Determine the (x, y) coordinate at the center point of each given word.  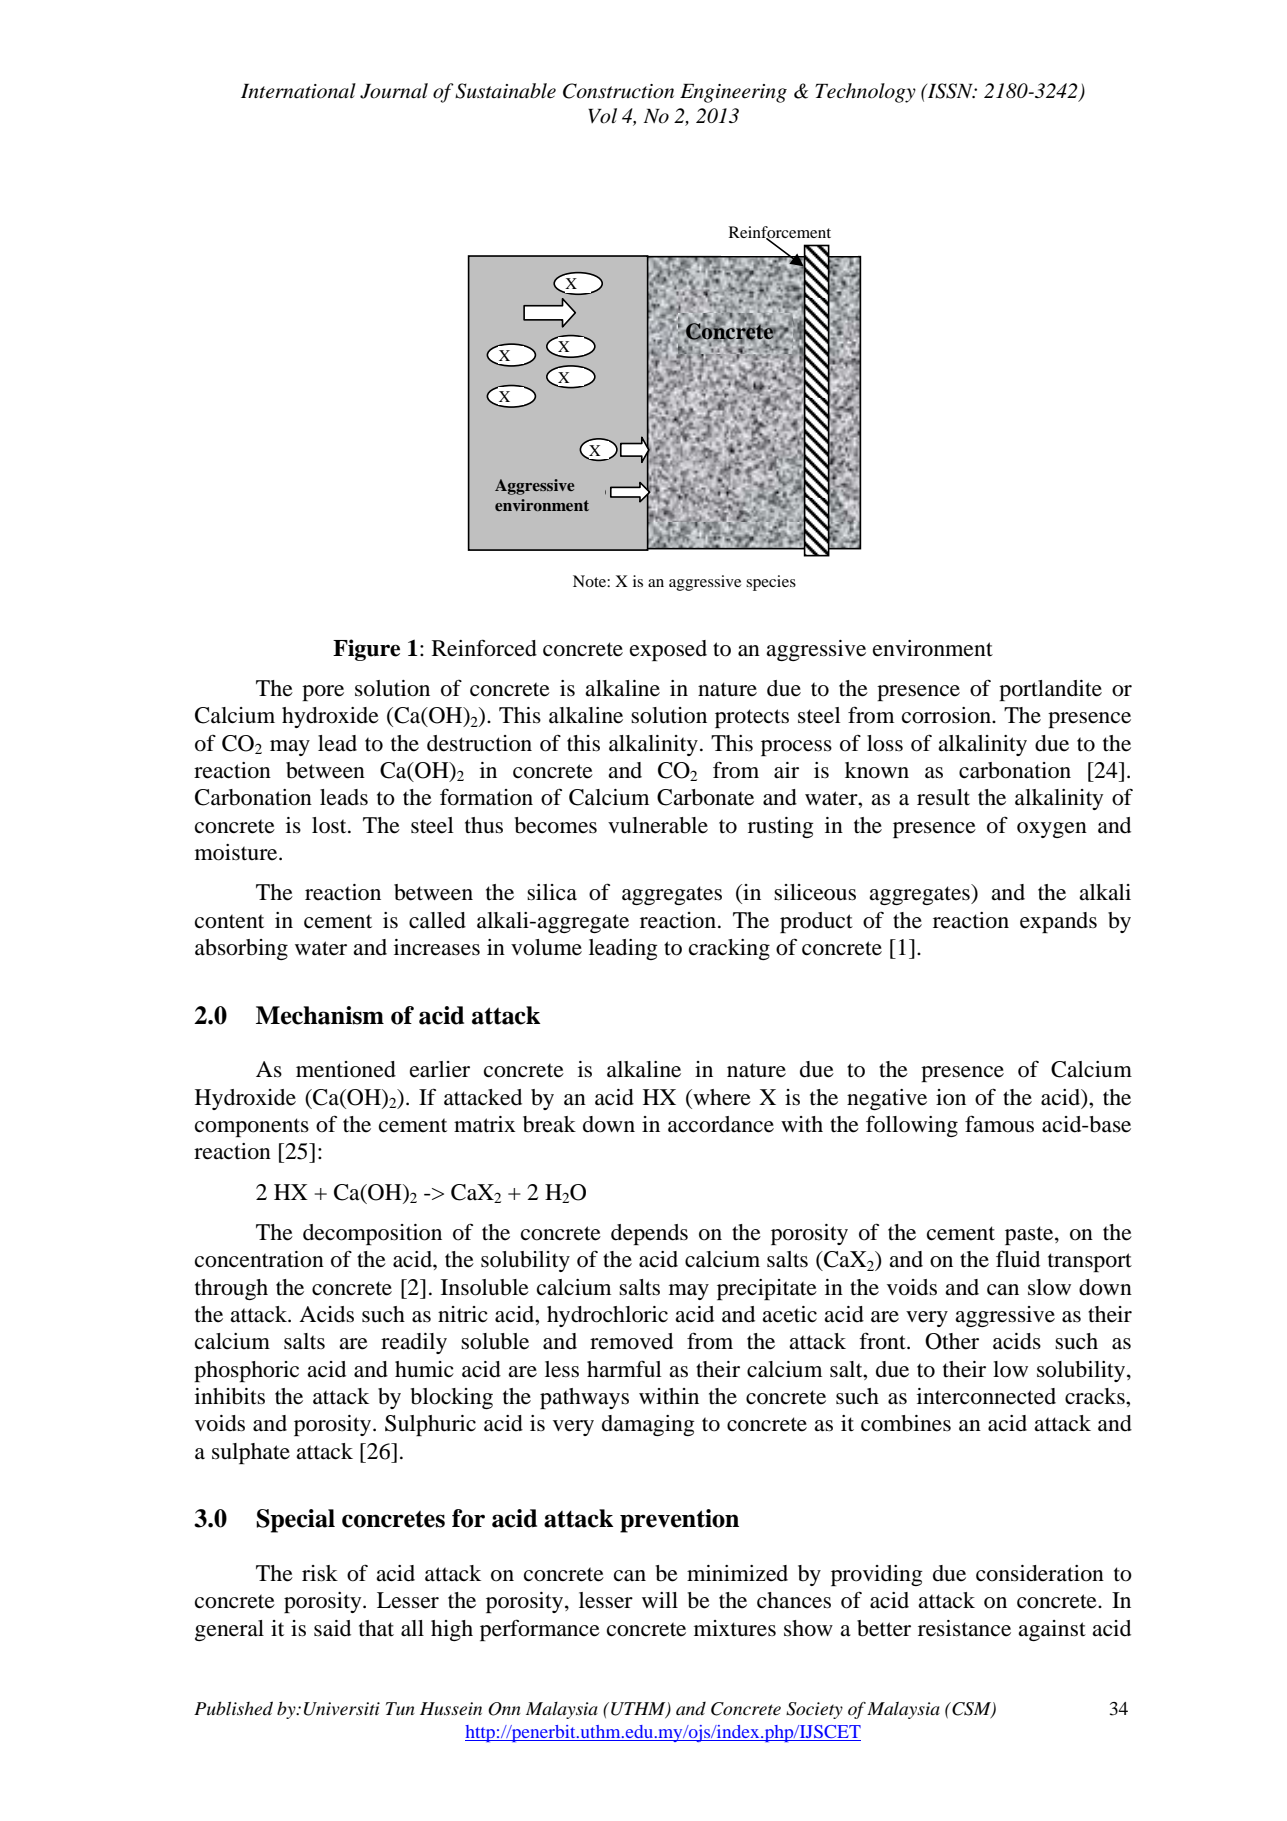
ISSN (950, 91)
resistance (964, 1628)
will (660, 1600)
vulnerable (658, 825)
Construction (618, 91)
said (332, 1628)
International (298, 91)
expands (1058, 922)
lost (330, 825)
